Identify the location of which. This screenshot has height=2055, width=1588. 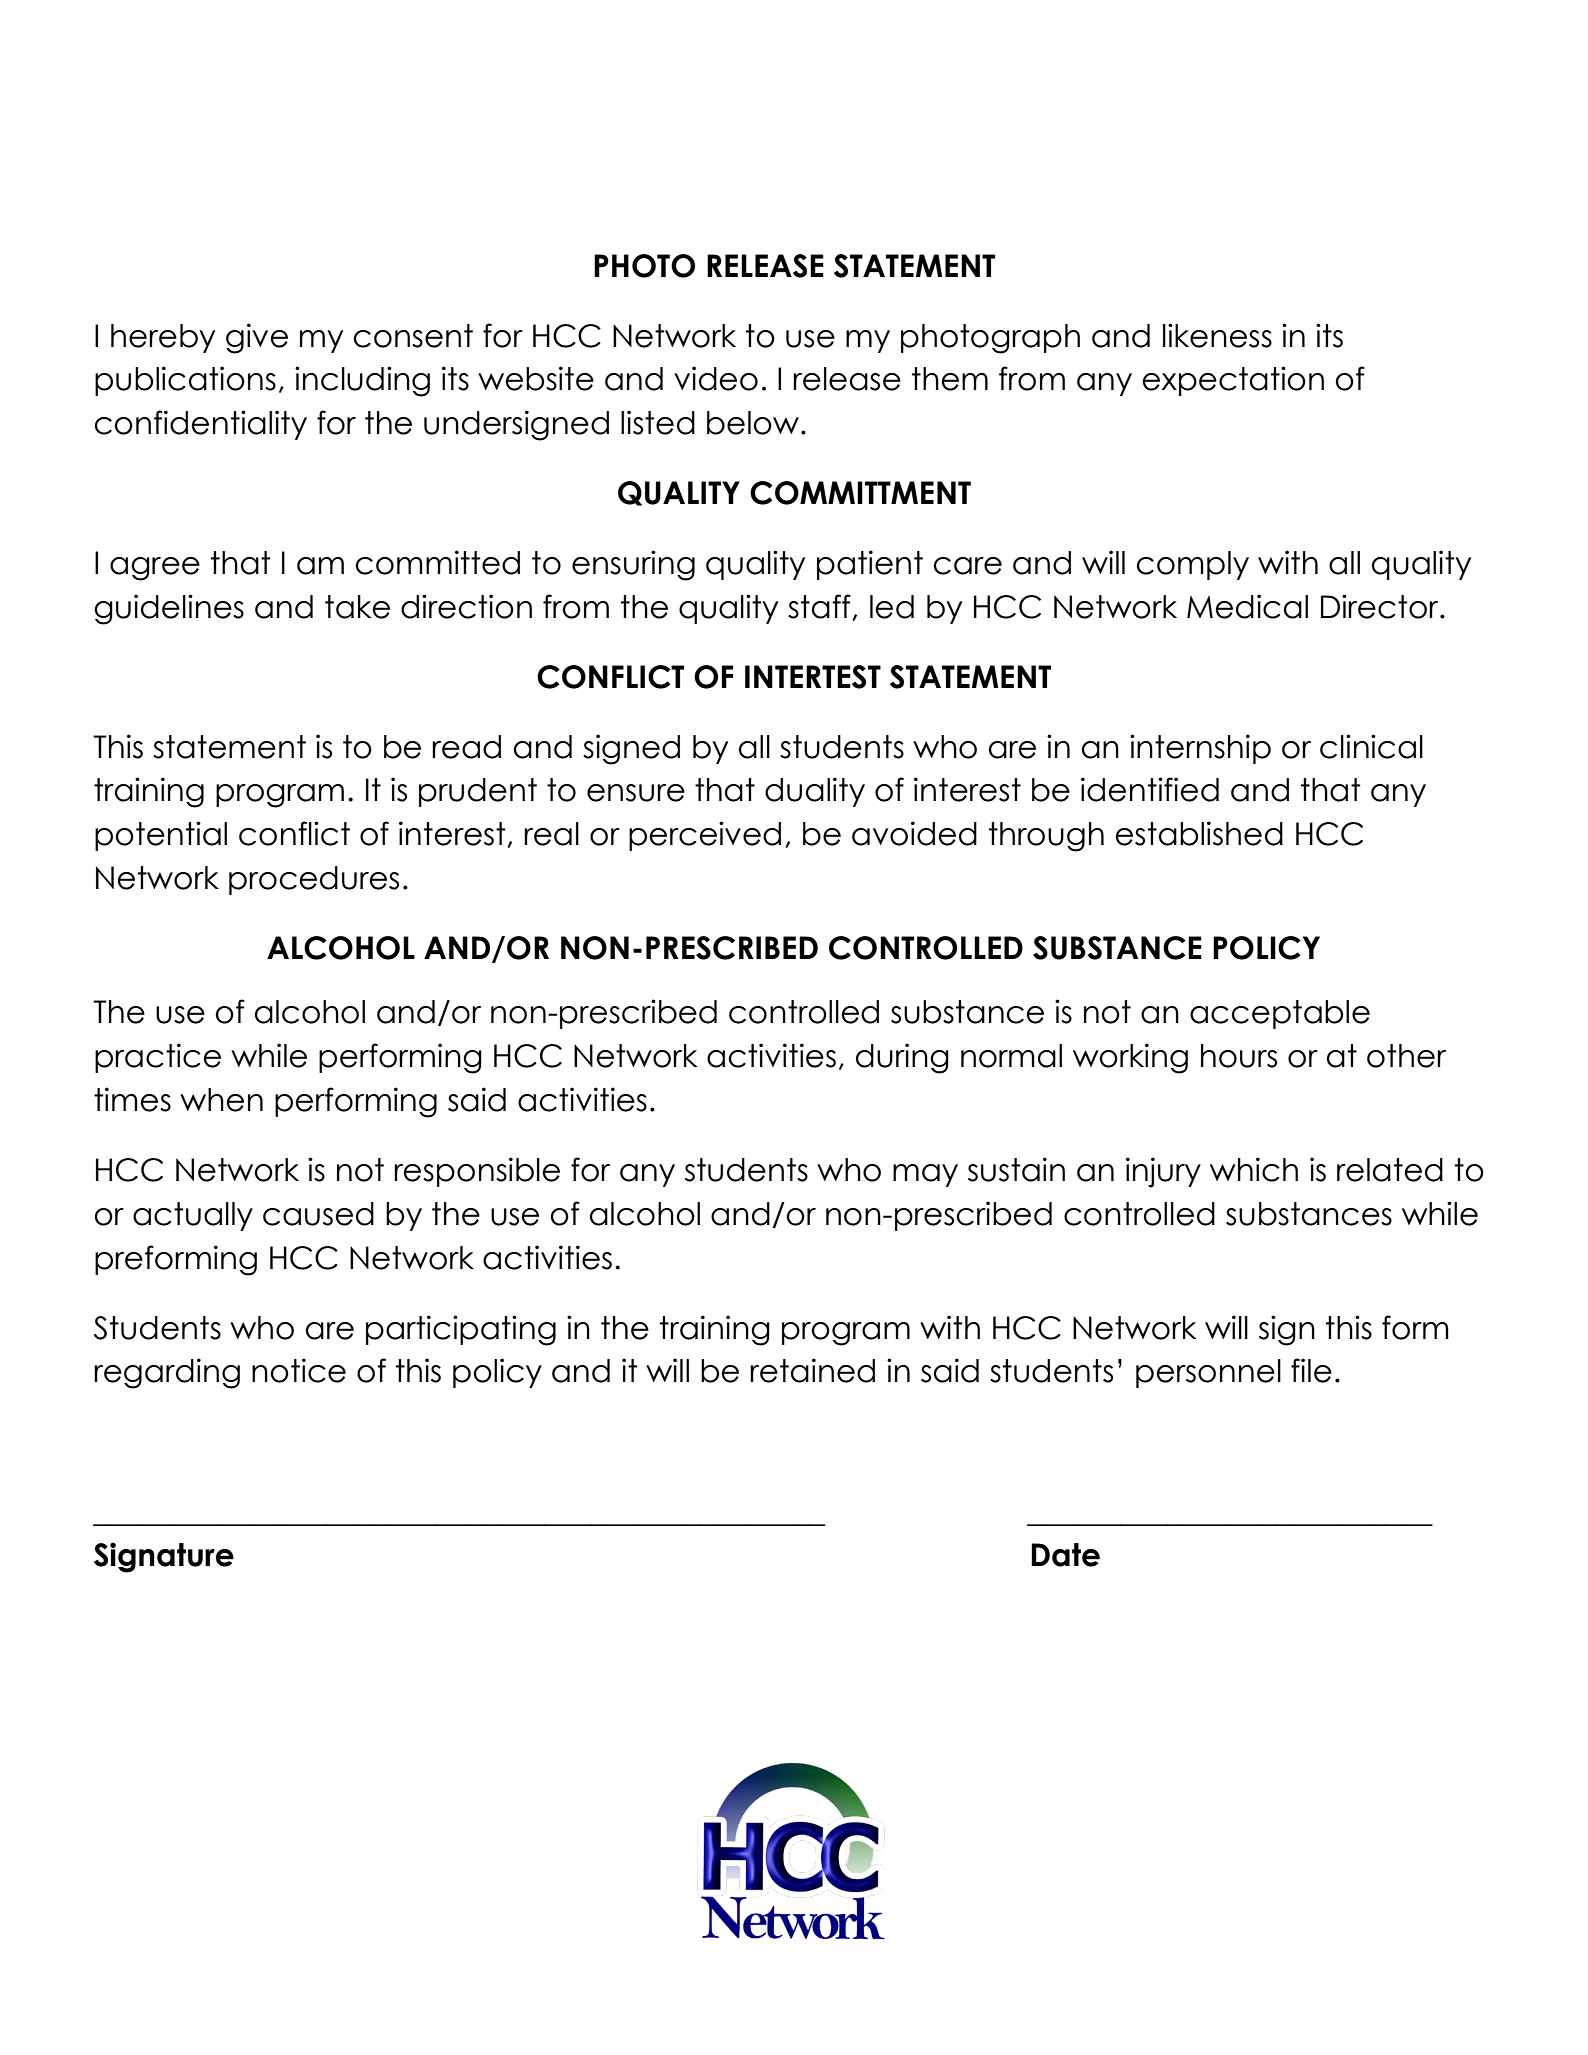
(1254, 1169).
